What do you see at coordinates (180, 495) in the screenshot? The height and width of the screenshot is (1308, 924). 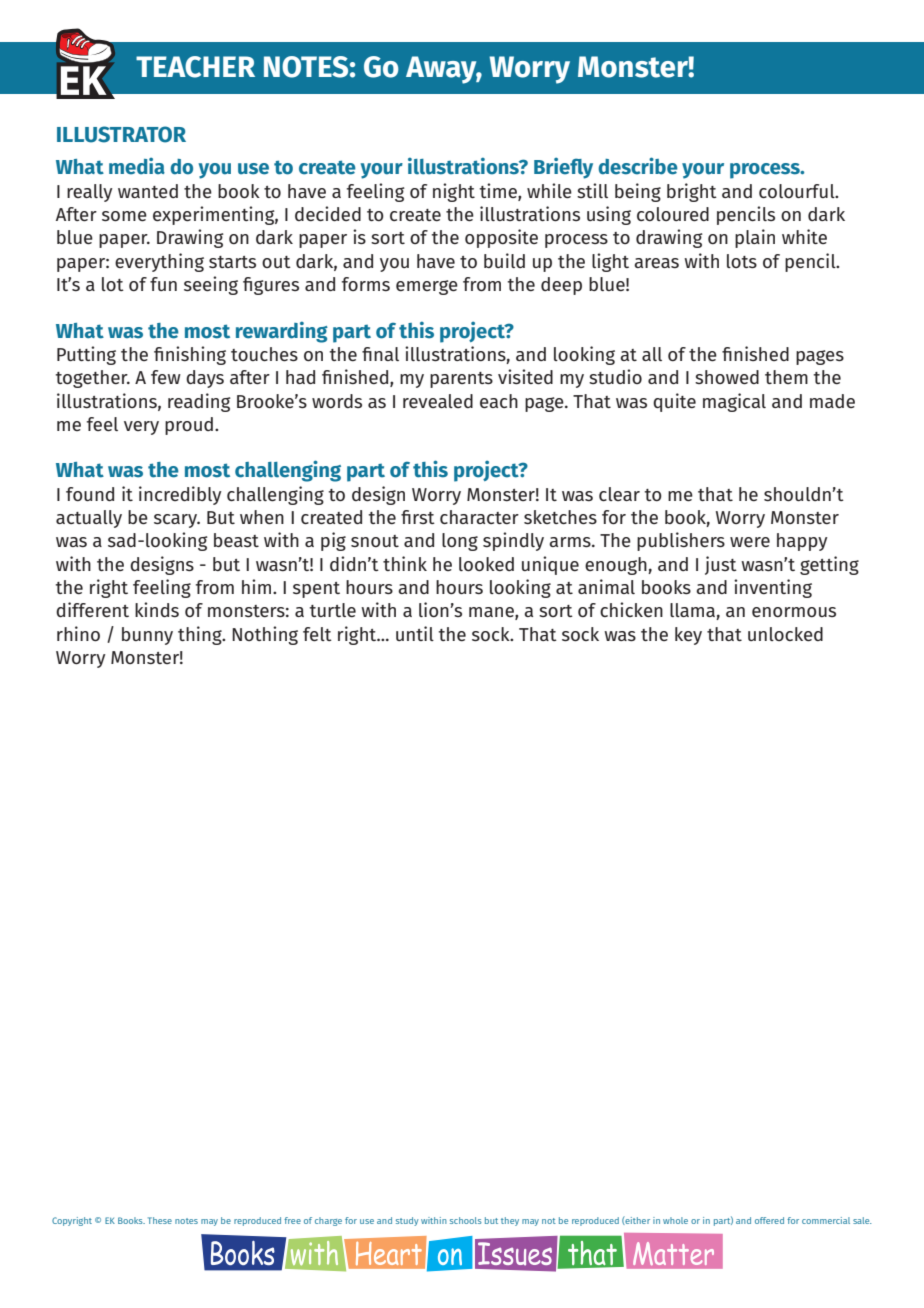 I see `incredibly` at bounding box center [180, 495].
